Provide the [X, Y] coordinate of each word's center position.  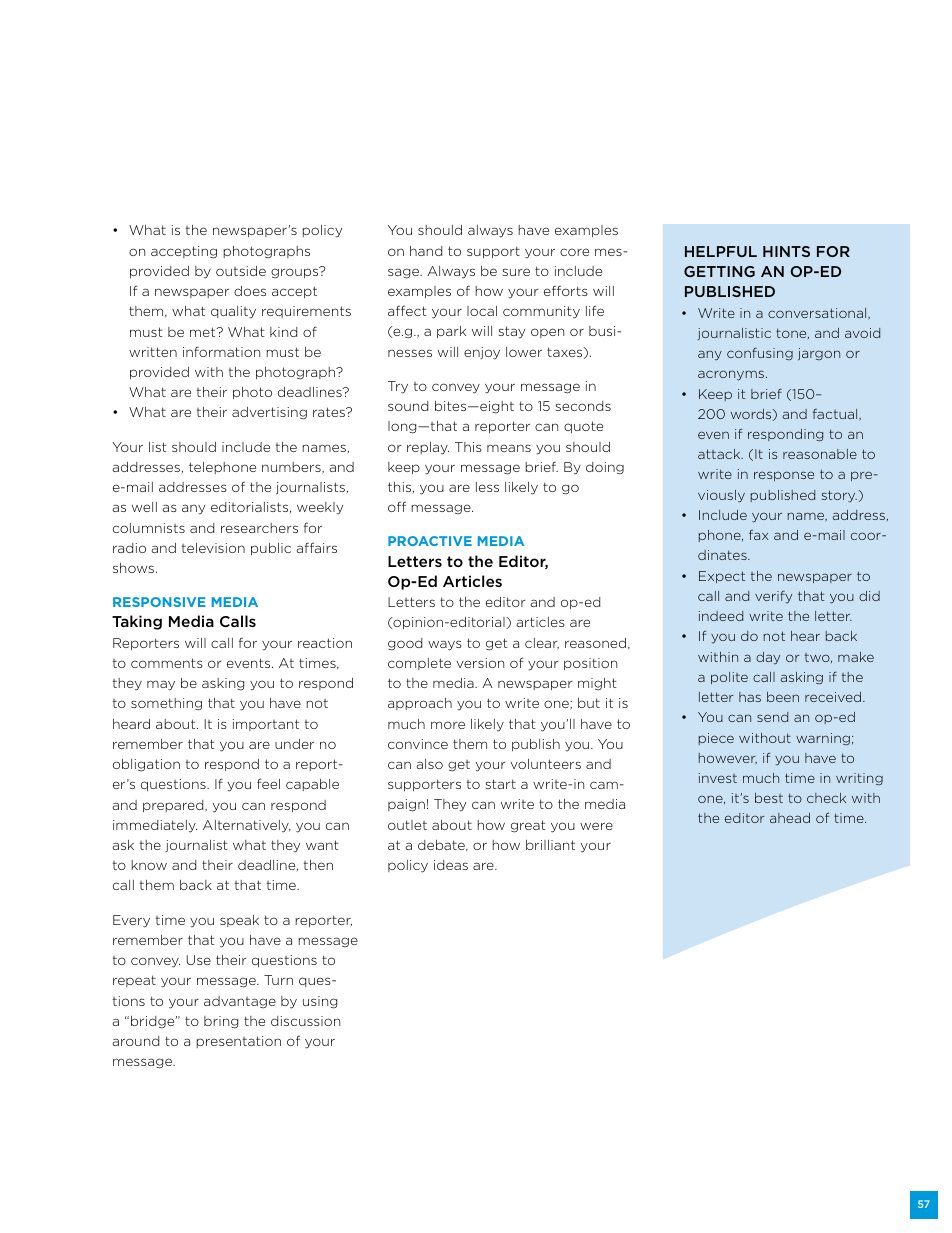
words [752, 415]
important [266, 725]
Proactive [430, 541]
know [149, 865]
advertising [269, 413]
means [509, 448]
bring [221, 1022]
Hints [786, 251]
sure [516, 272]
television [213, 548]
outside [241, 271]
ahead [790, 818]
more [448, 725]
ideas [451, 865]
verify [773, 596]
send [772, 717]
